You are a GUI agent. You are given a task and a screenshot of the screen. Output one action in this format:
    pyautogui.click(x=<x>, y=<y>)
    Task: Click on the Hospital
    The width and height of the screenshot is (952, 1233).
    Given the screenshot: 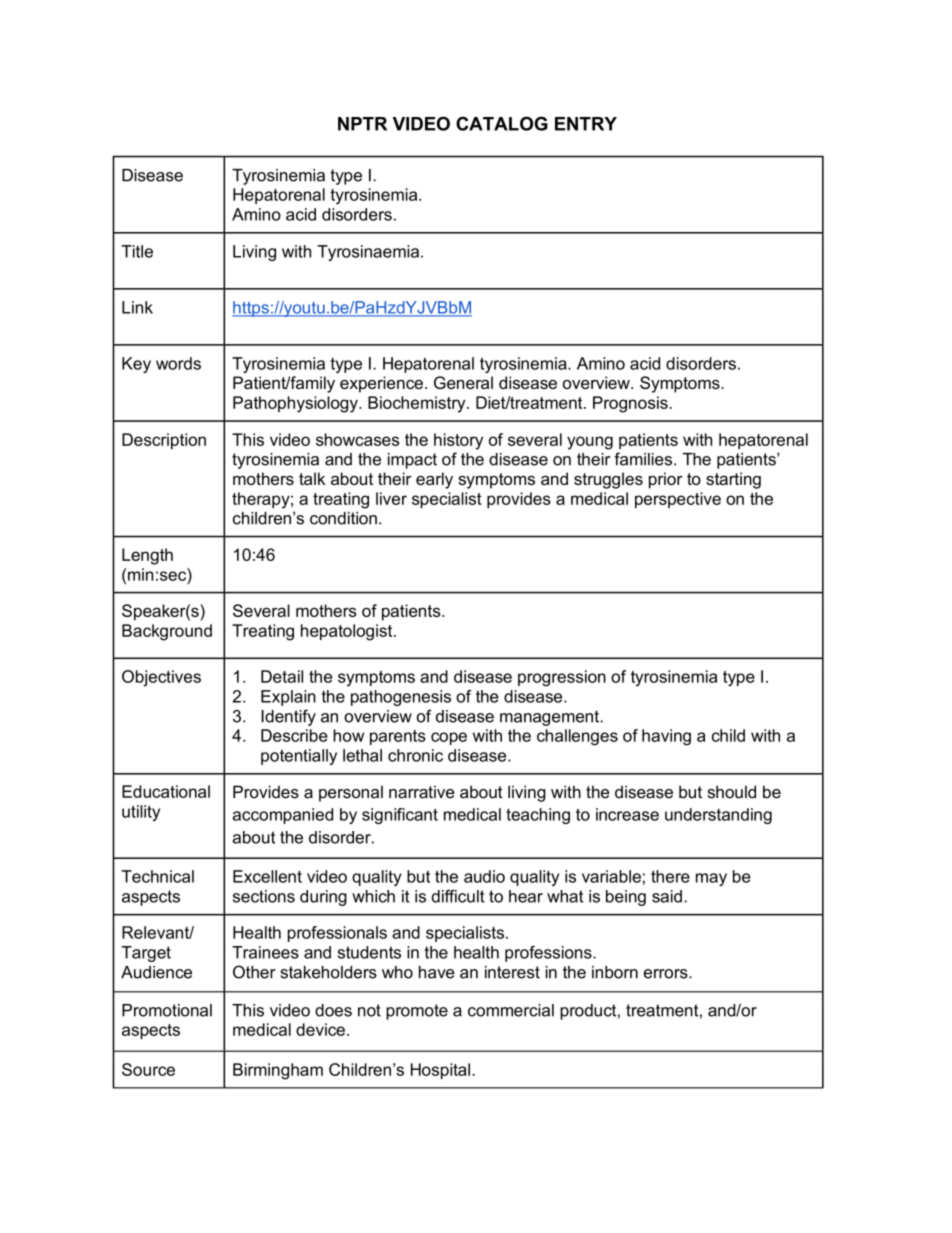 What is the action you would take?
    pyautogui.click(x=440, y=1071)
